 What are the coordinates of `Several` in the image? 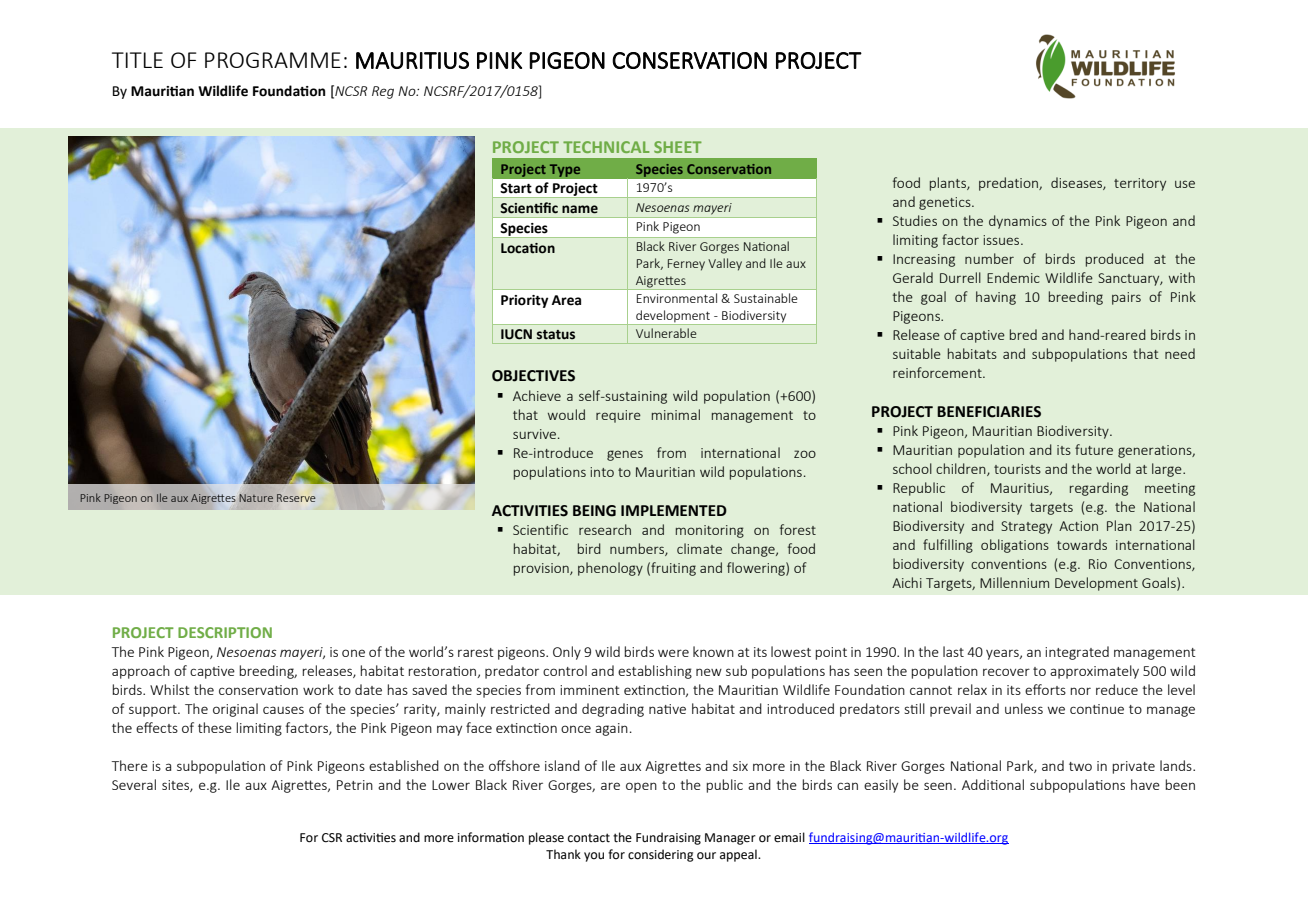 It's located at (134, 784).
